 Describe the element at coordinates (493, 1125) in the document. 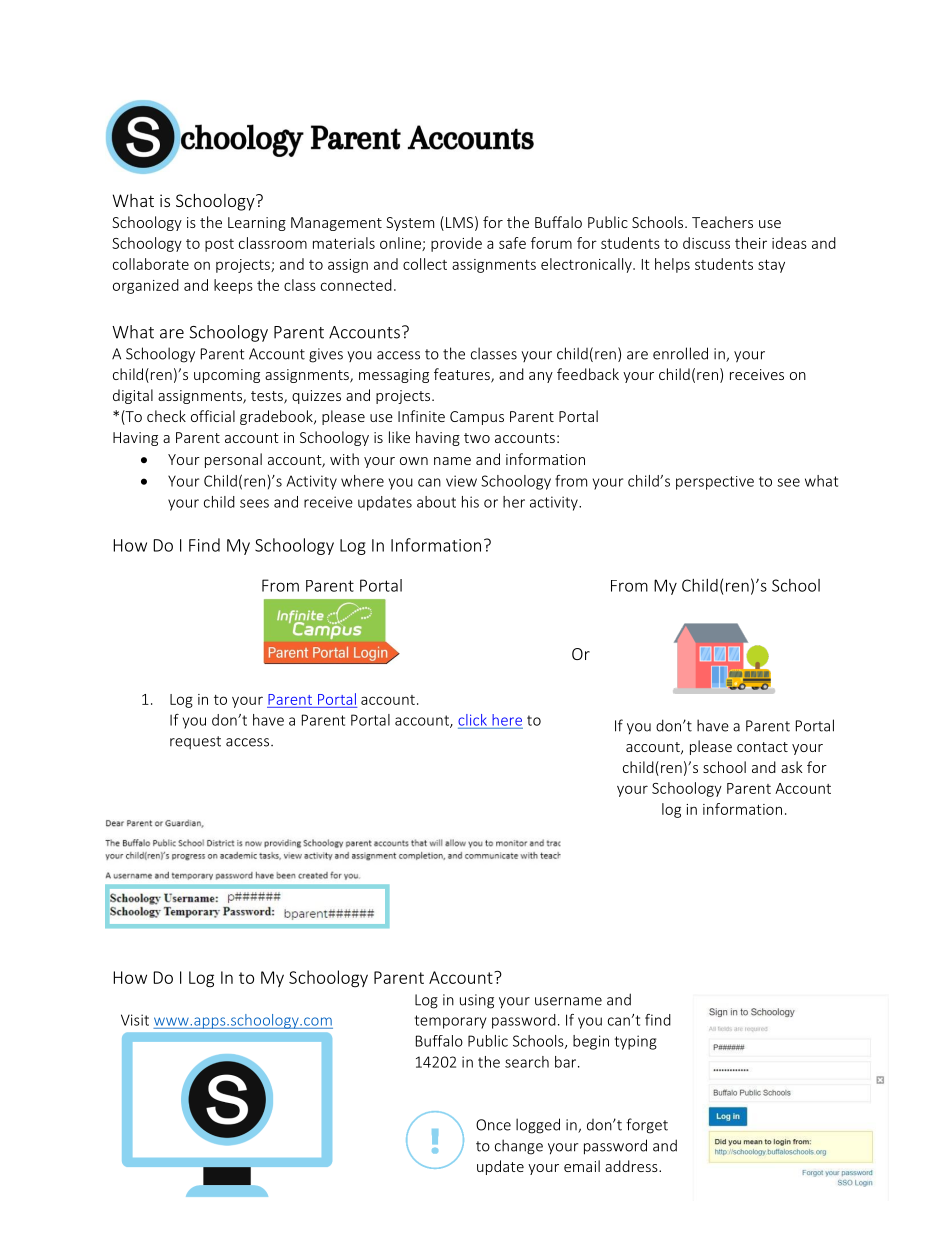

I see `Once` at that location.
